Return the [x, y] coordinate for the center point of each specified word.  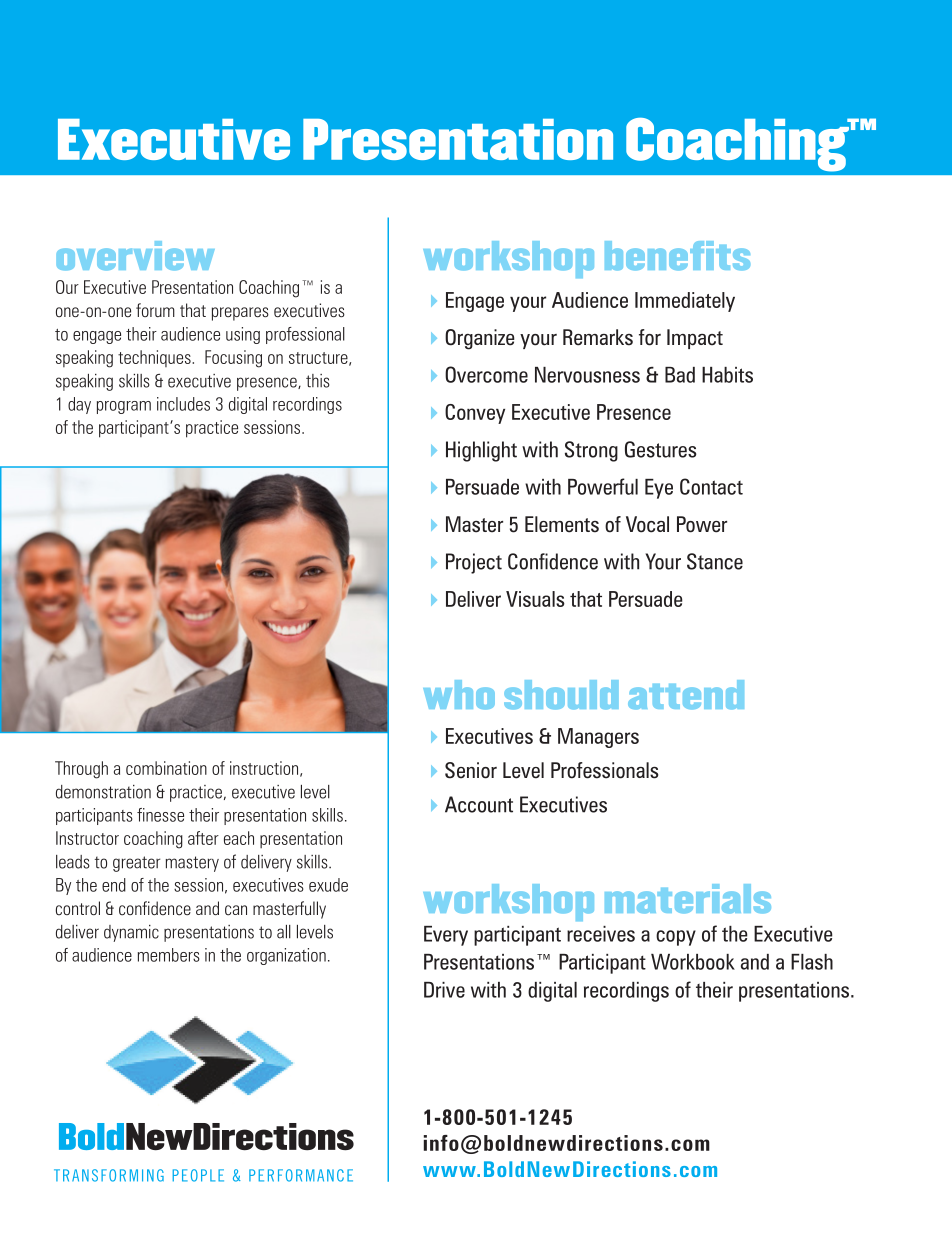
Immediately [685, 302]
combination [166, 768]
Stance [715, 561]
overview [135, 256]
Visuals [535, 599]
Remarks [598, 337]
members [169, 955]
